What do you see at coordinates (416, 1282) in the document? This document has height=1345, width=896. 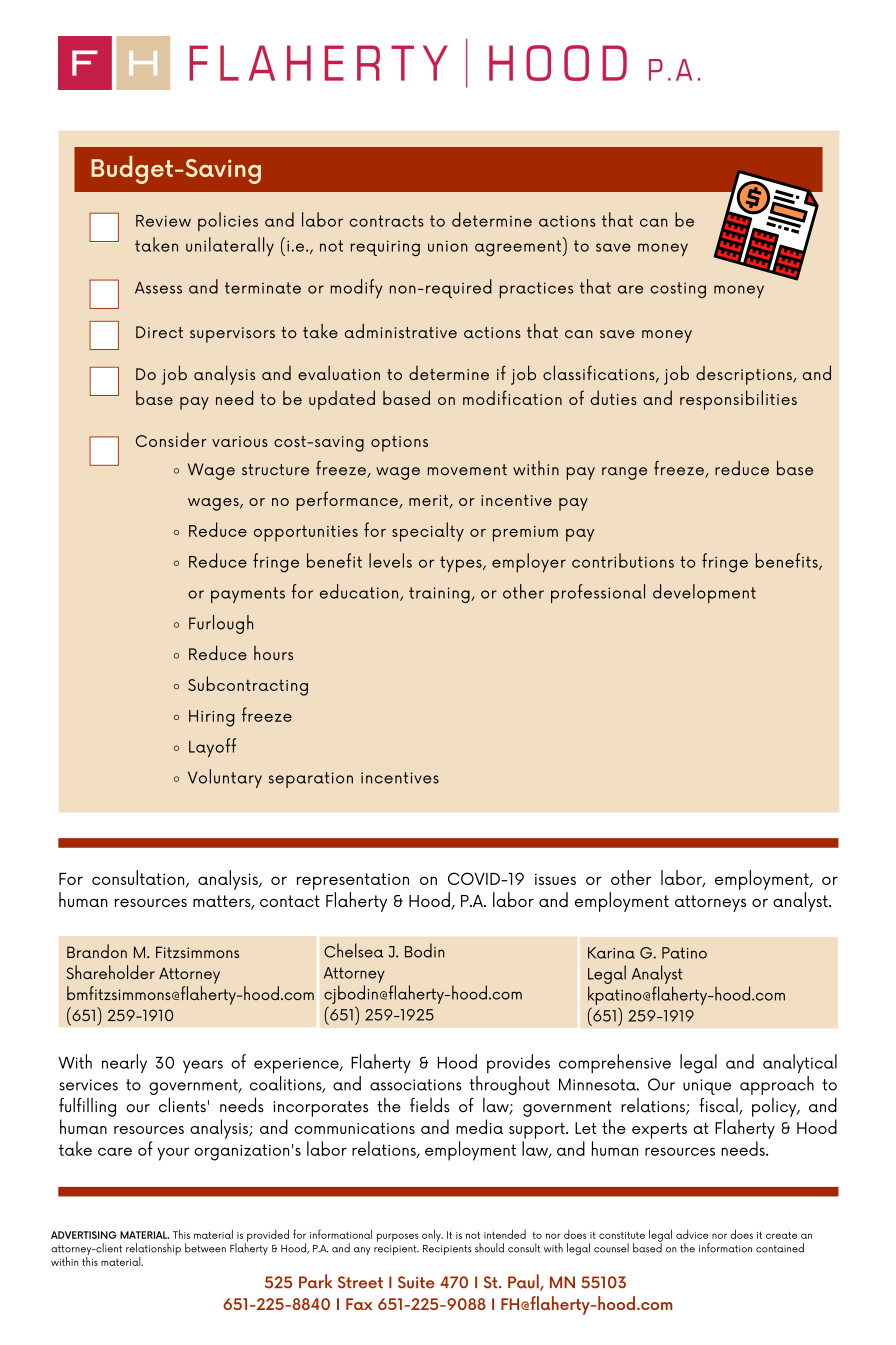 I see `Suite` at bounding box center [416, 1282].
